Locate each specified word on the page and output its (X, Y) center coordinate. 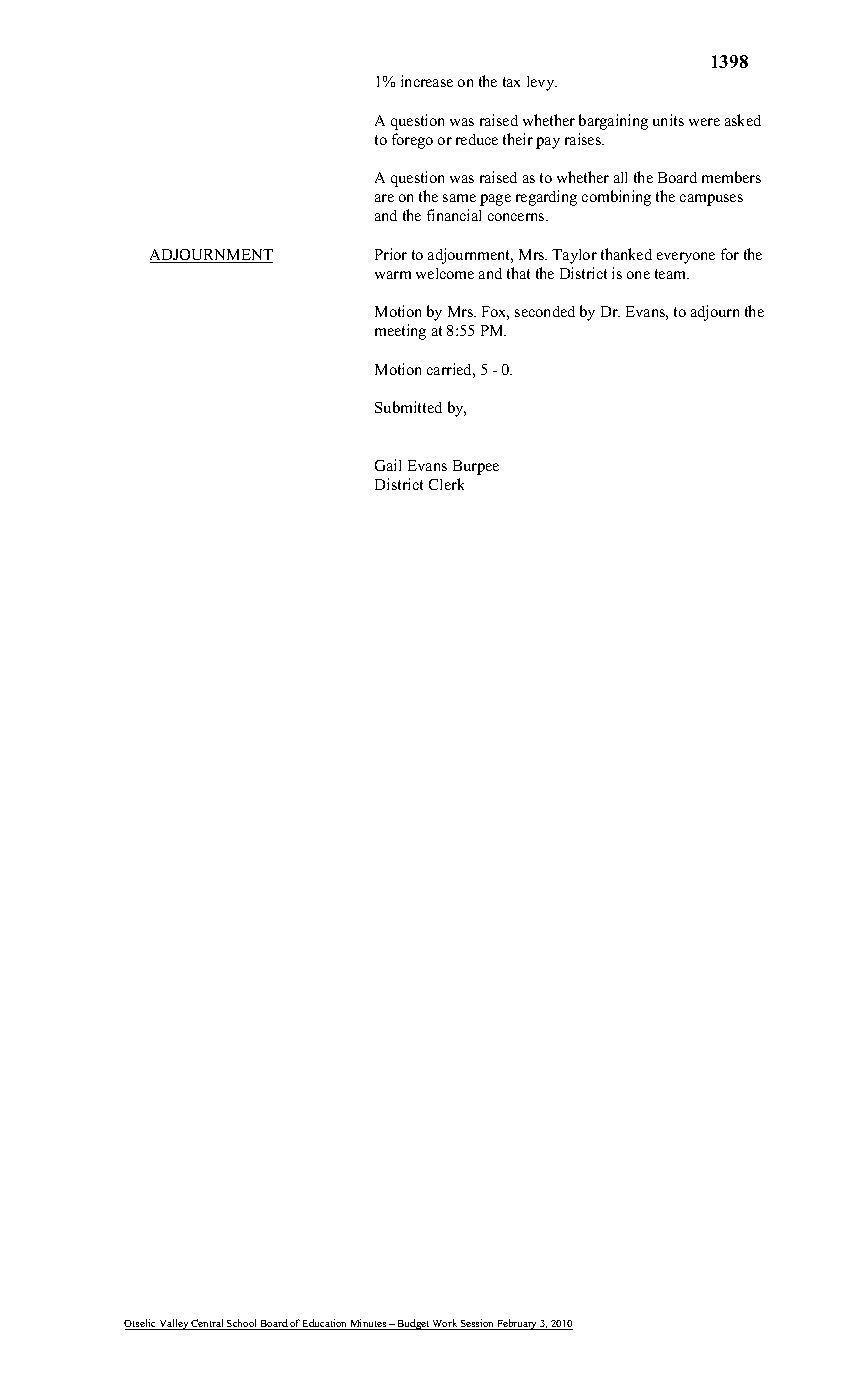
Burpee (476, 467)
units (668, 120)
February (517, 1324)
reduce (477, 139)
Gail (388, 465)
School (242, 1324)
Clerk (446, 484)
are (384, 198)
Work (445, 1324)
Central (208, 1324)
